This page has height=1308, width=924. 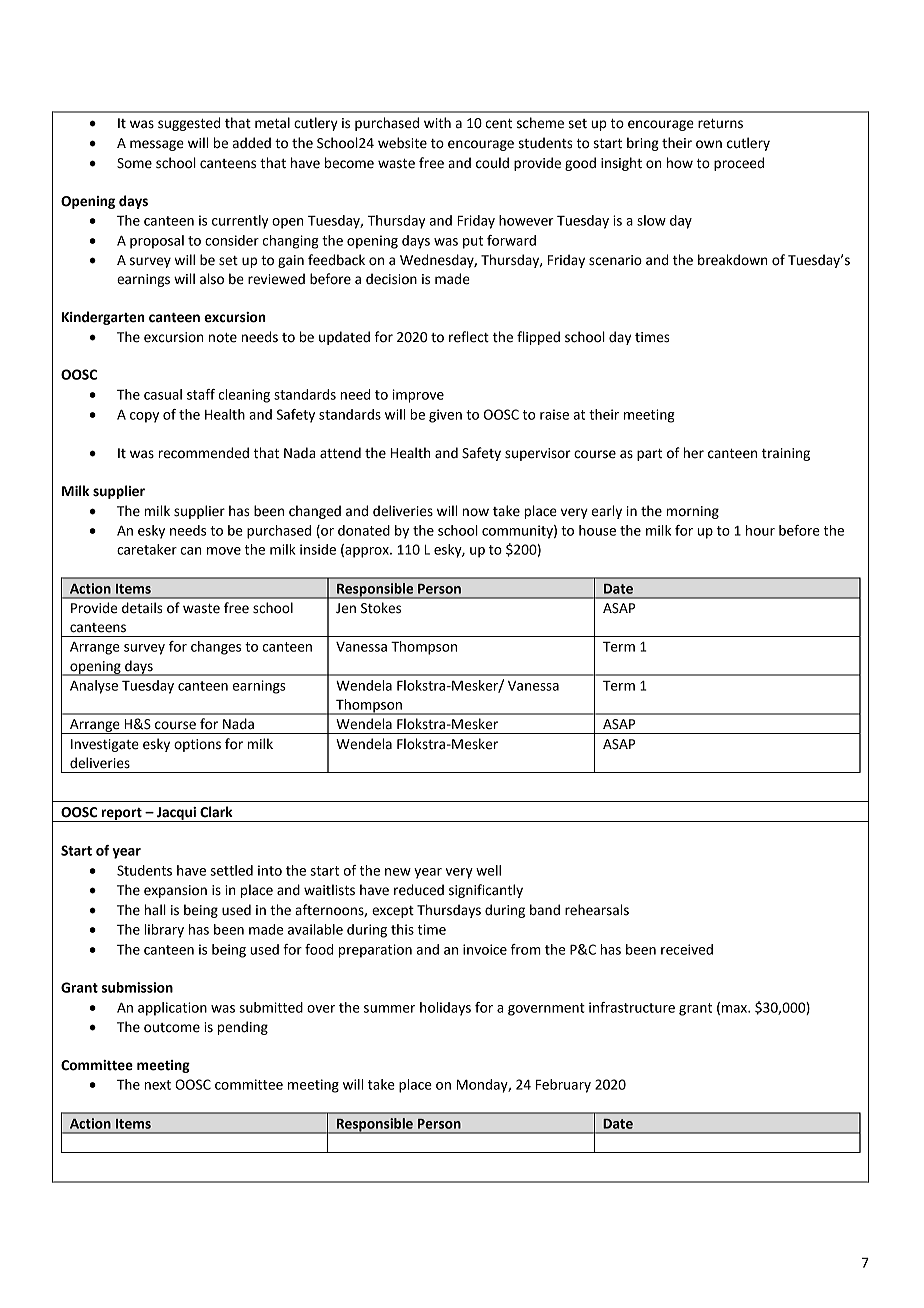 What do you see at coordinates (172, 1028) in the page?
I see `outcome` at bounding box center [172, 1028].
